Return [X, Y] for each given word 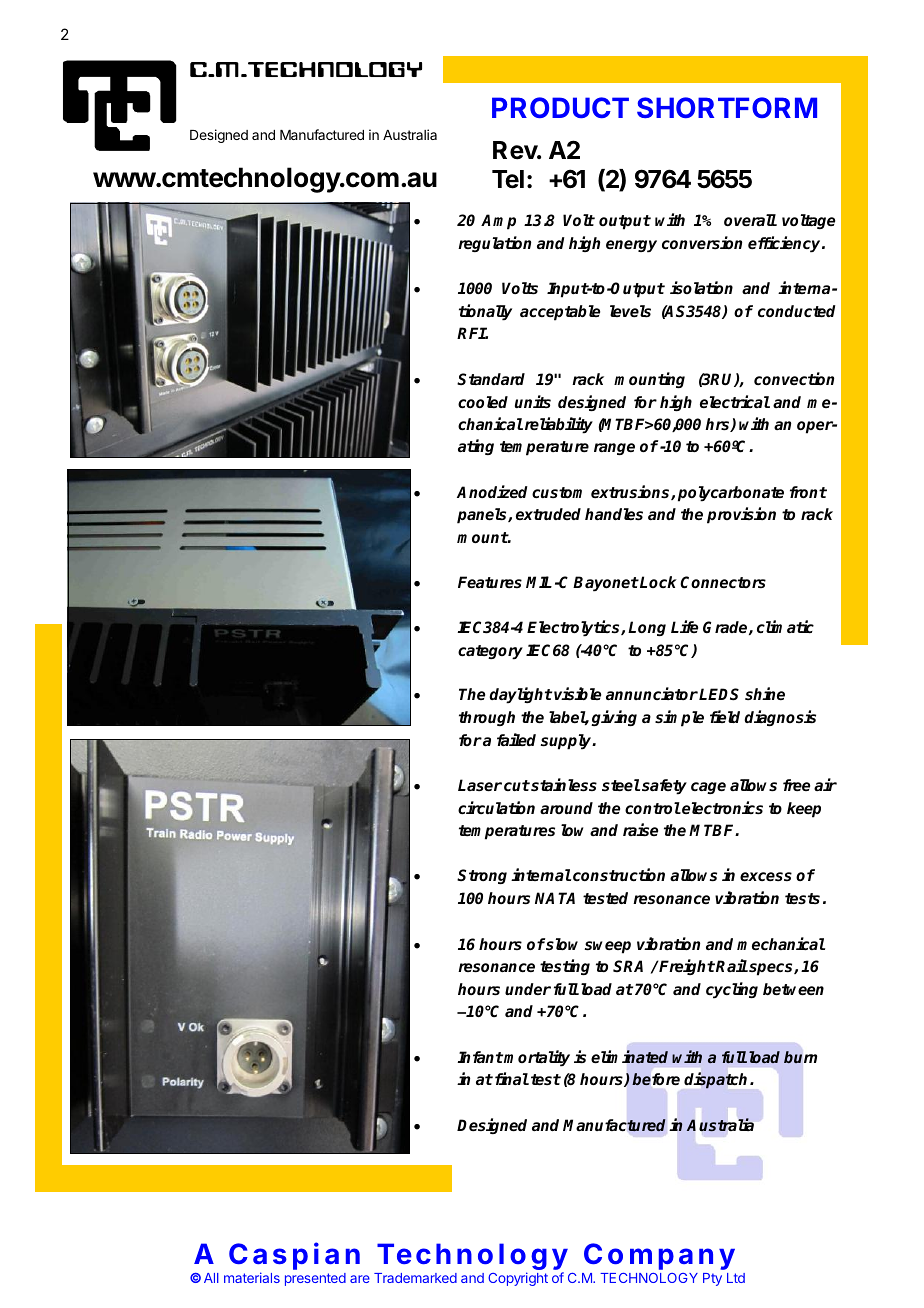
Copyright [518, 1279]
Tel [508, 179]
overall [750, 220]
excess [766, 876]
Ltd [736, 1278]
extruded [548, 514]
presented [315, 1279]
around [566, 808]
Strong [482, 876]
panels [483, 516]
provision [741, 515]
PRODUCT [560, 107]
